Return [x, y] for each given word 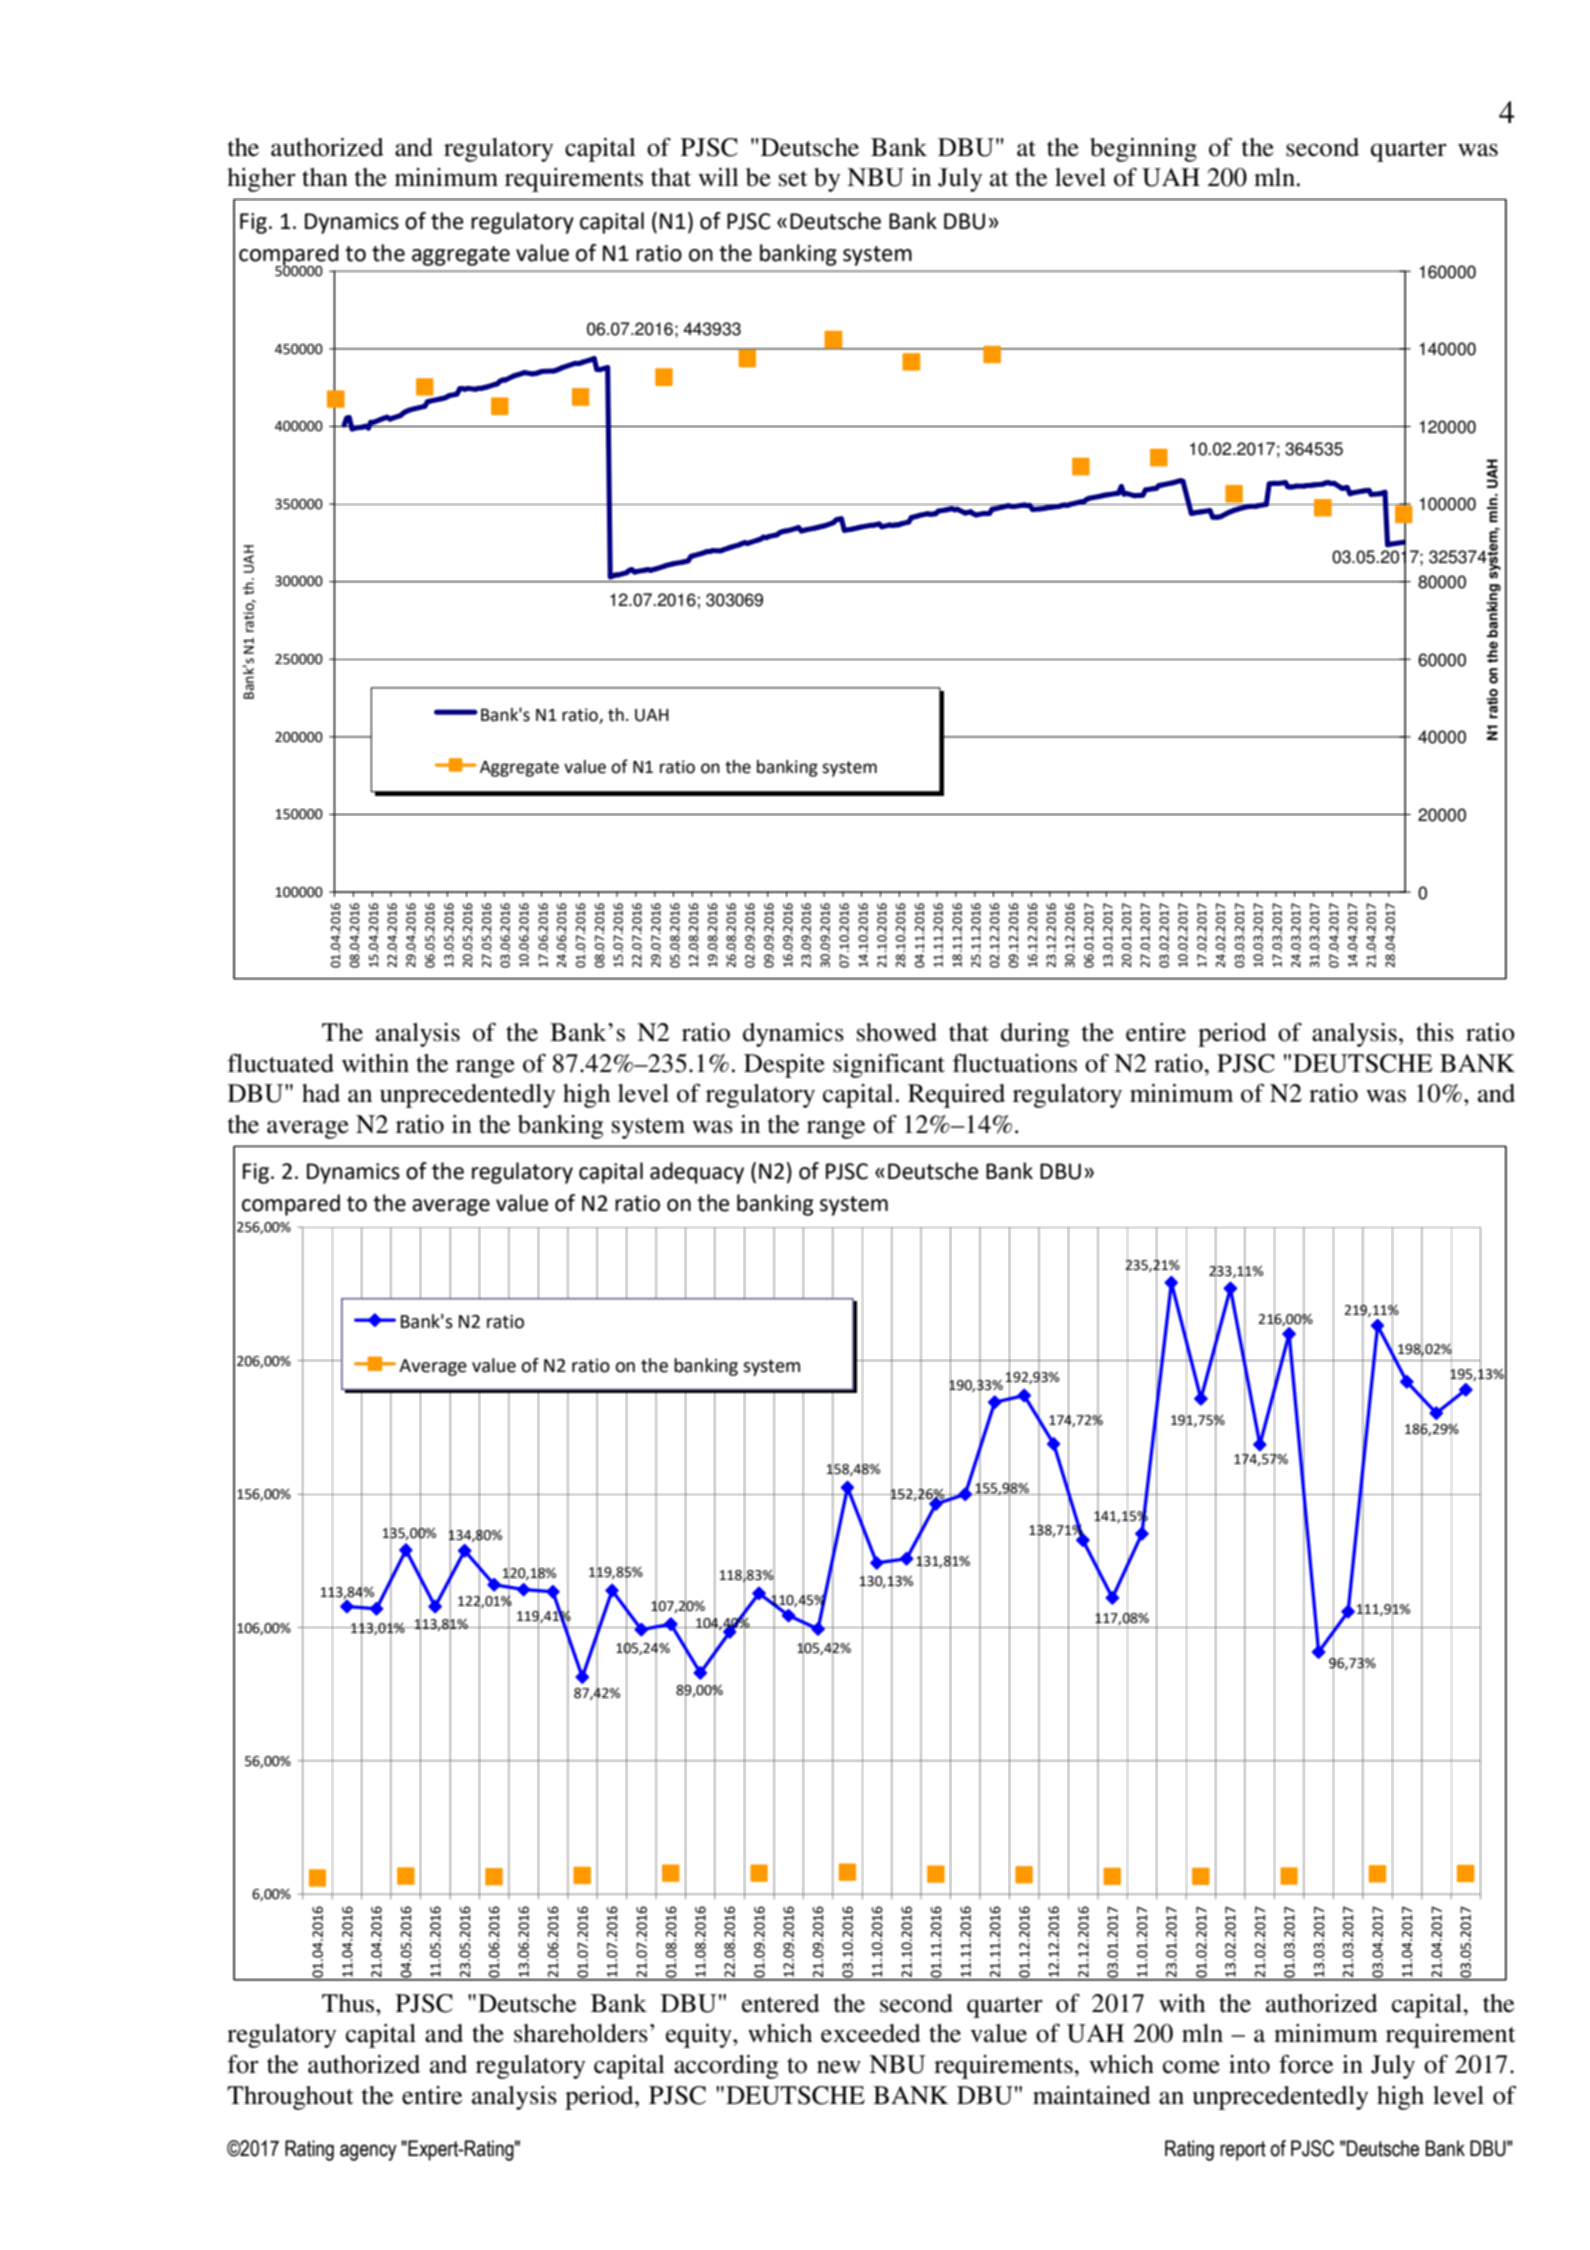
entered [781, 2003]
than [325, 177]
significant [889, 1066]
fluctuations [1015, 1063]
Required [956, 1096]
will [718, 177]
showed [897, 1032]
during [1035, 1035]
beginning [1143, 150]
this [1435, 1032]
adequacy [697, 1173]
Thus [349, 2003]
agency [368, 2152]
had [321, 1093]
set [793, 179]
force [1306, 2064]
